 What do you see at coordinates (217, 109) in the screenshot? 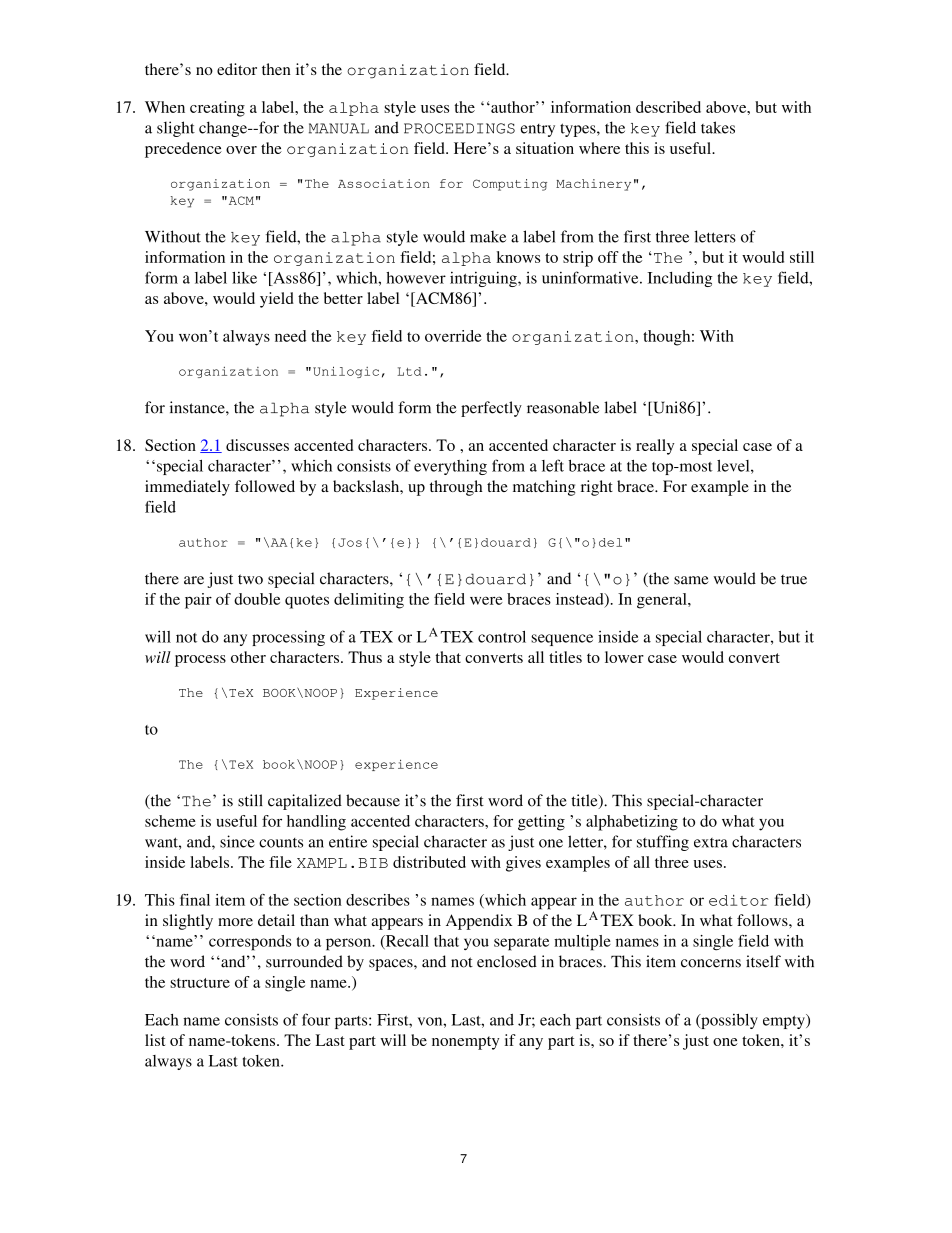
I see `creating` at bounding box center [217, 109].
